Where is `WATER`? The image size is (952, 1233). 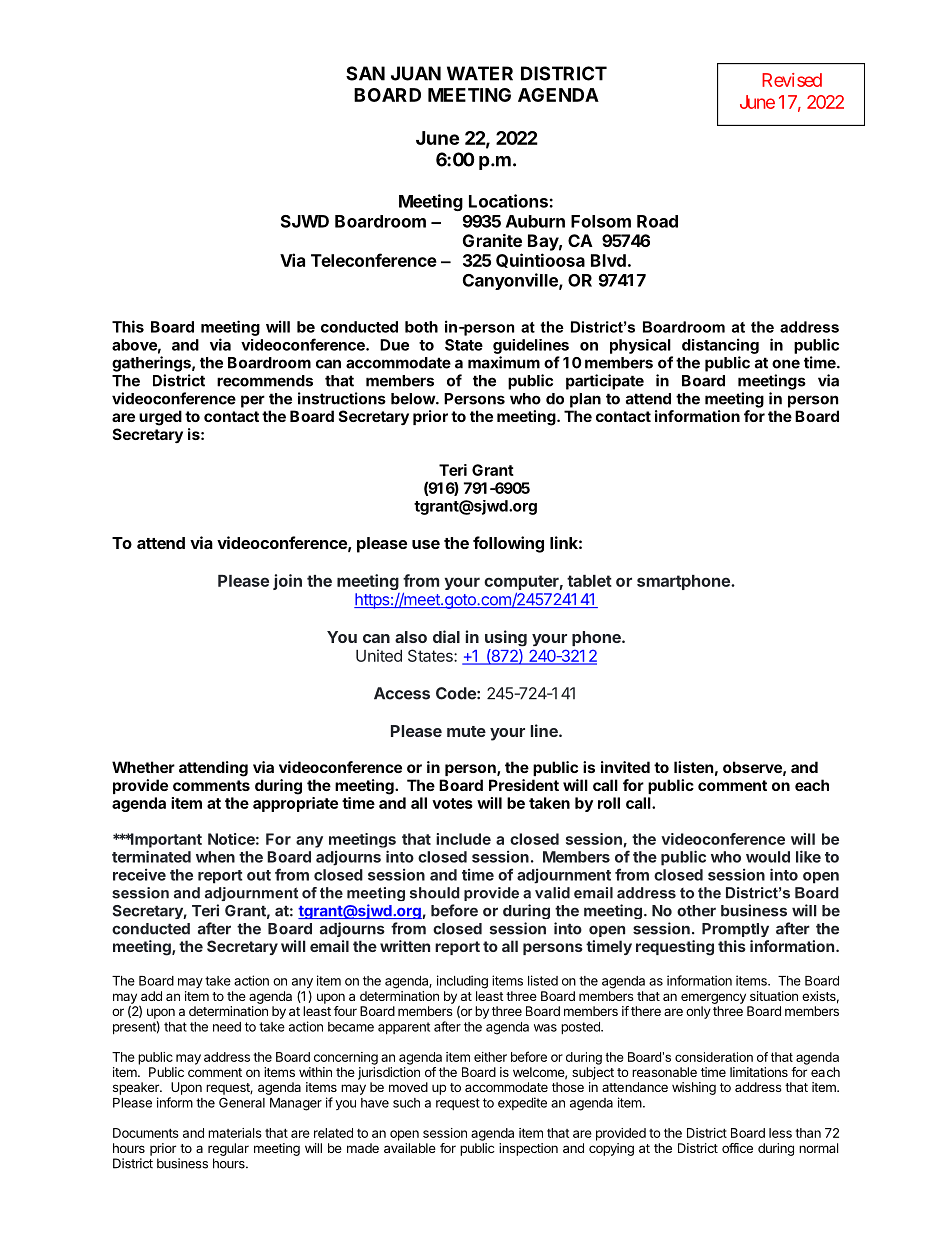
WATER is located at coordinates (480, 73).
